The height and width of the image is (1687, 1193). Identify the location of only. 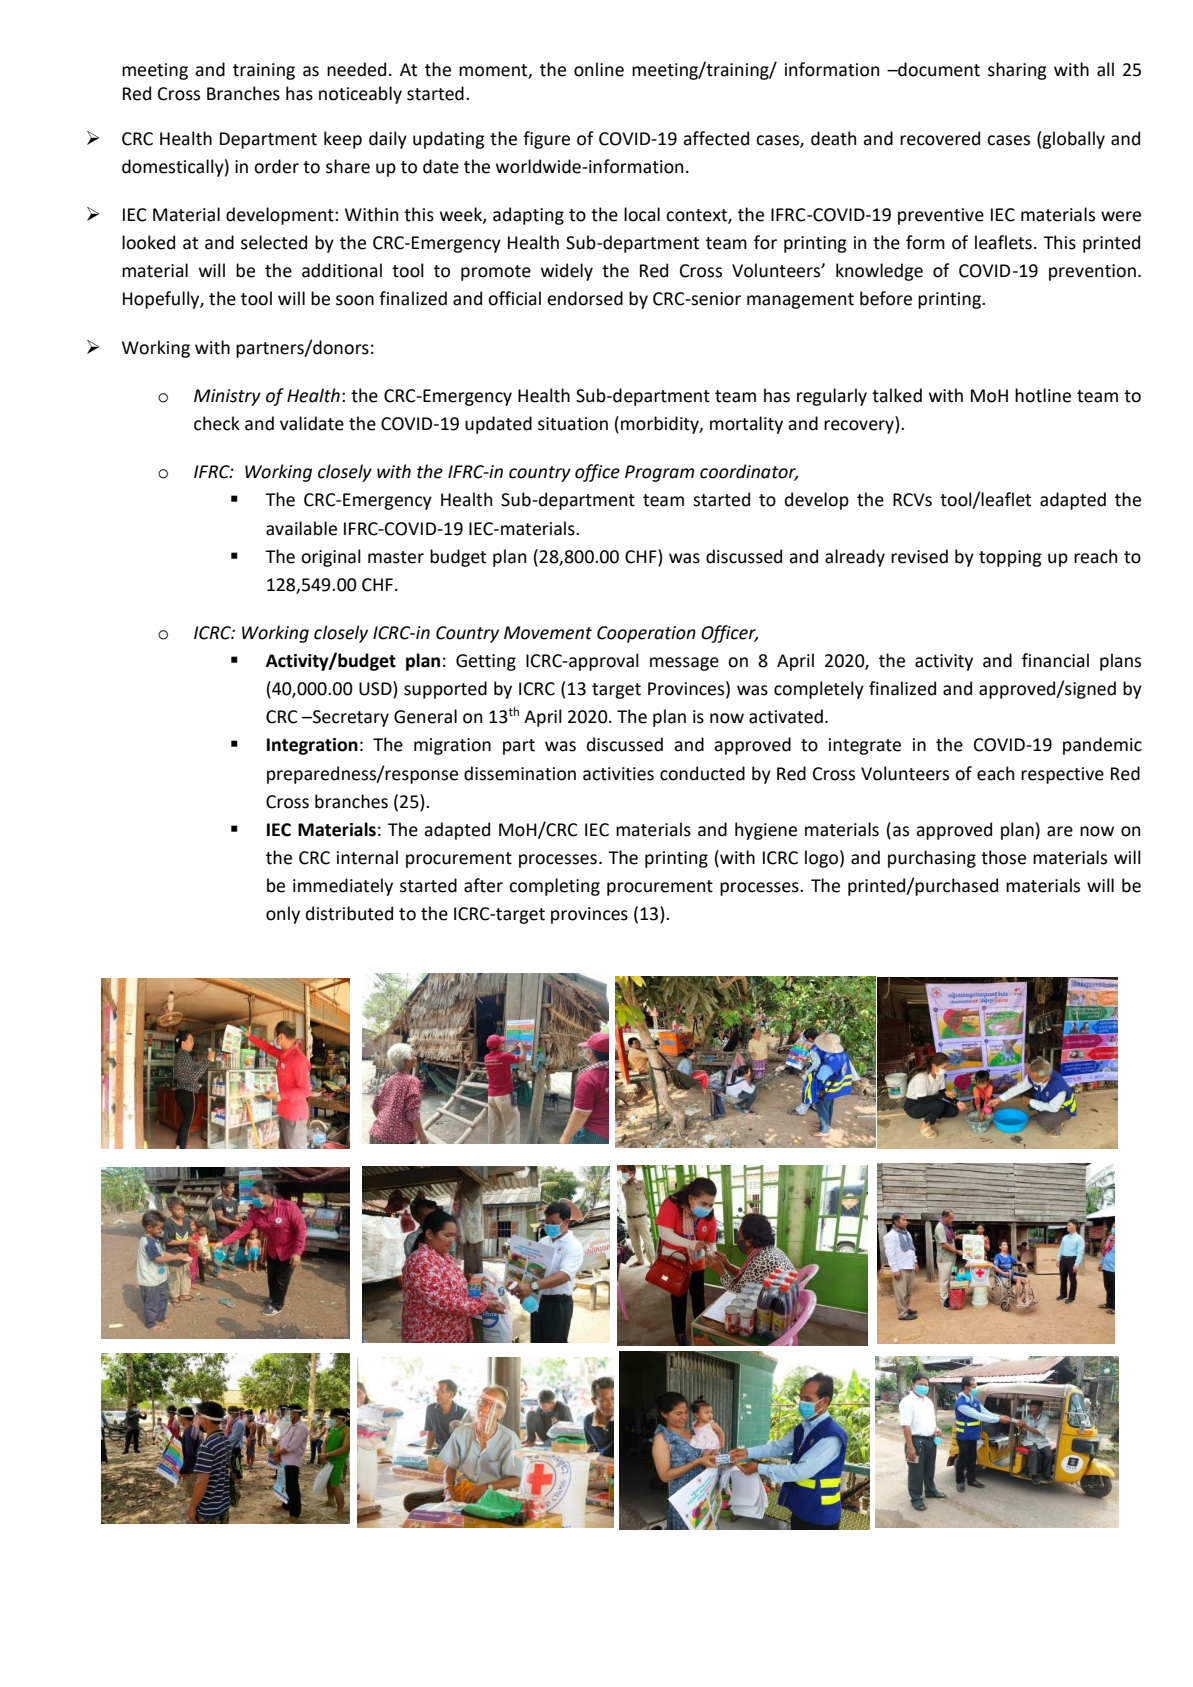
(283, 915).
